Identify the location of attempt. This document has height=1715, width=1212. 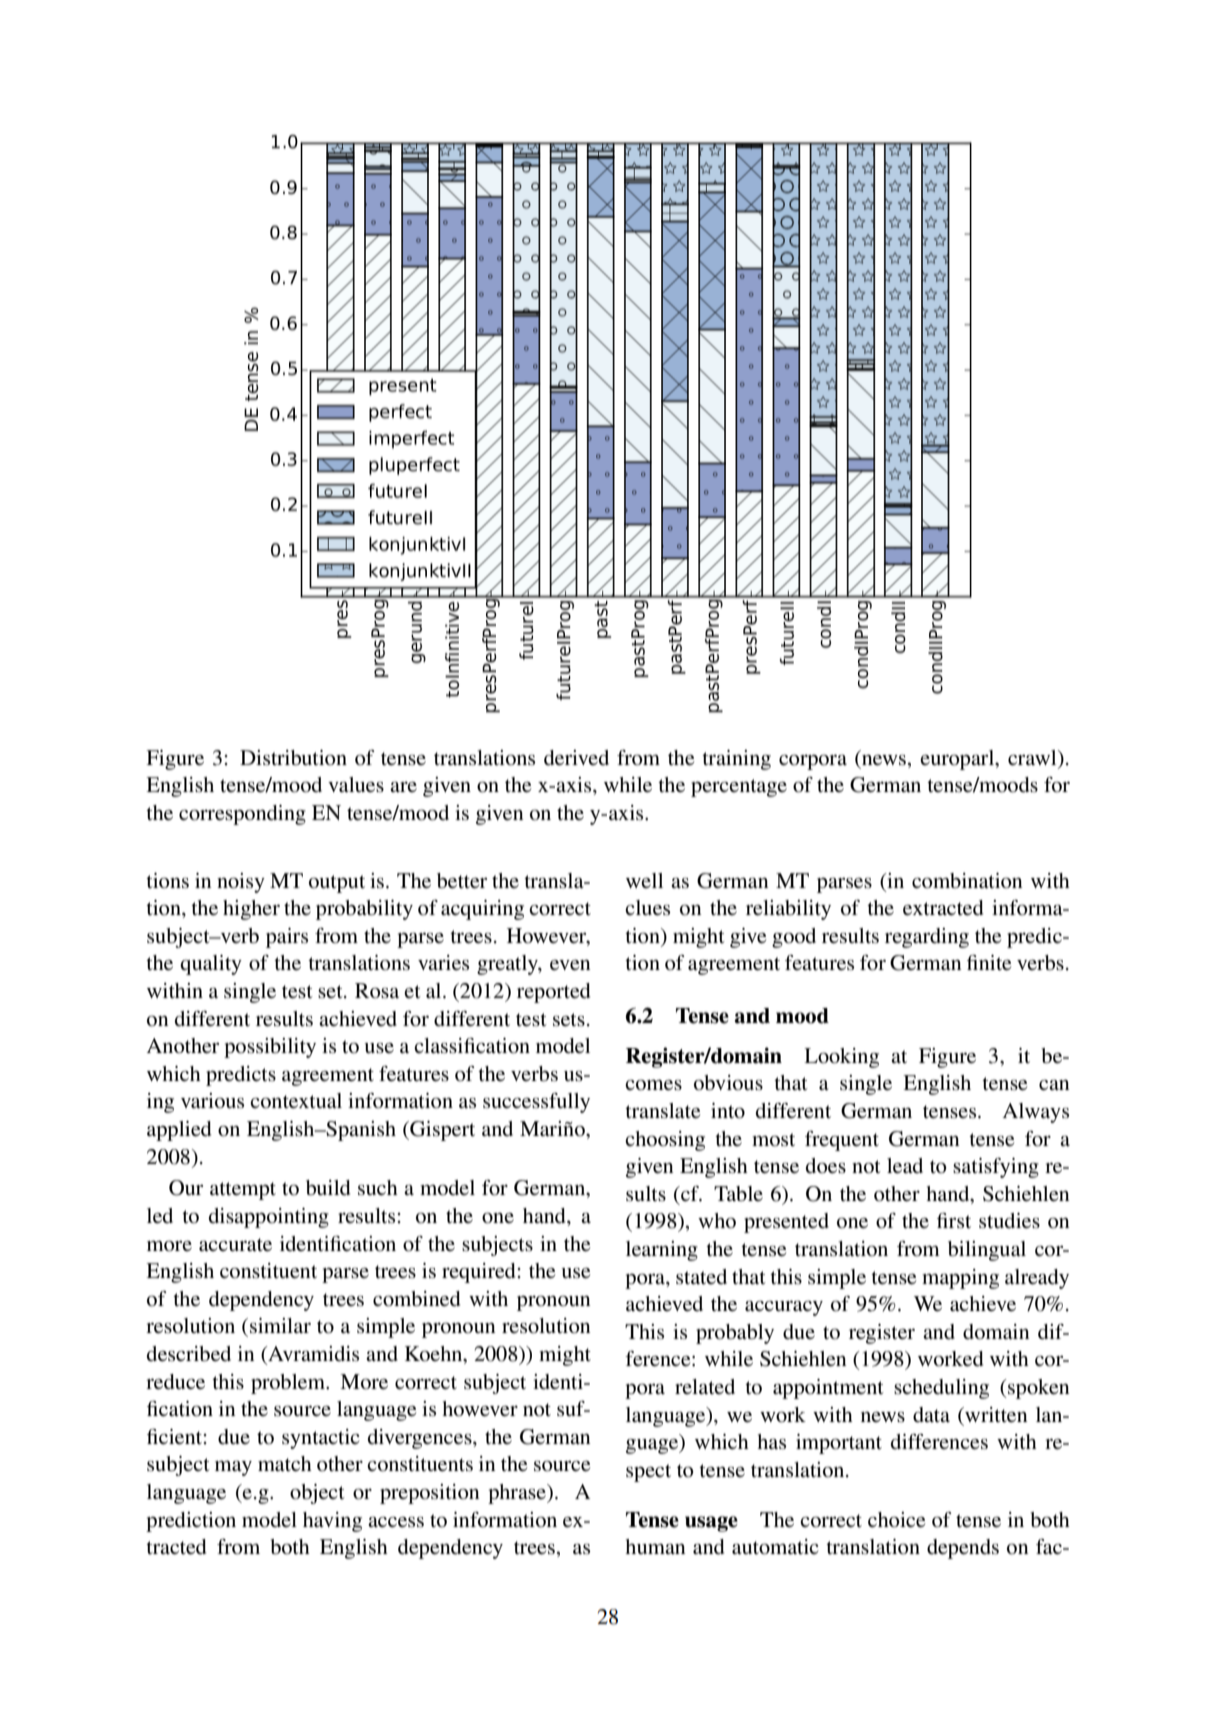
(243, 1191).
